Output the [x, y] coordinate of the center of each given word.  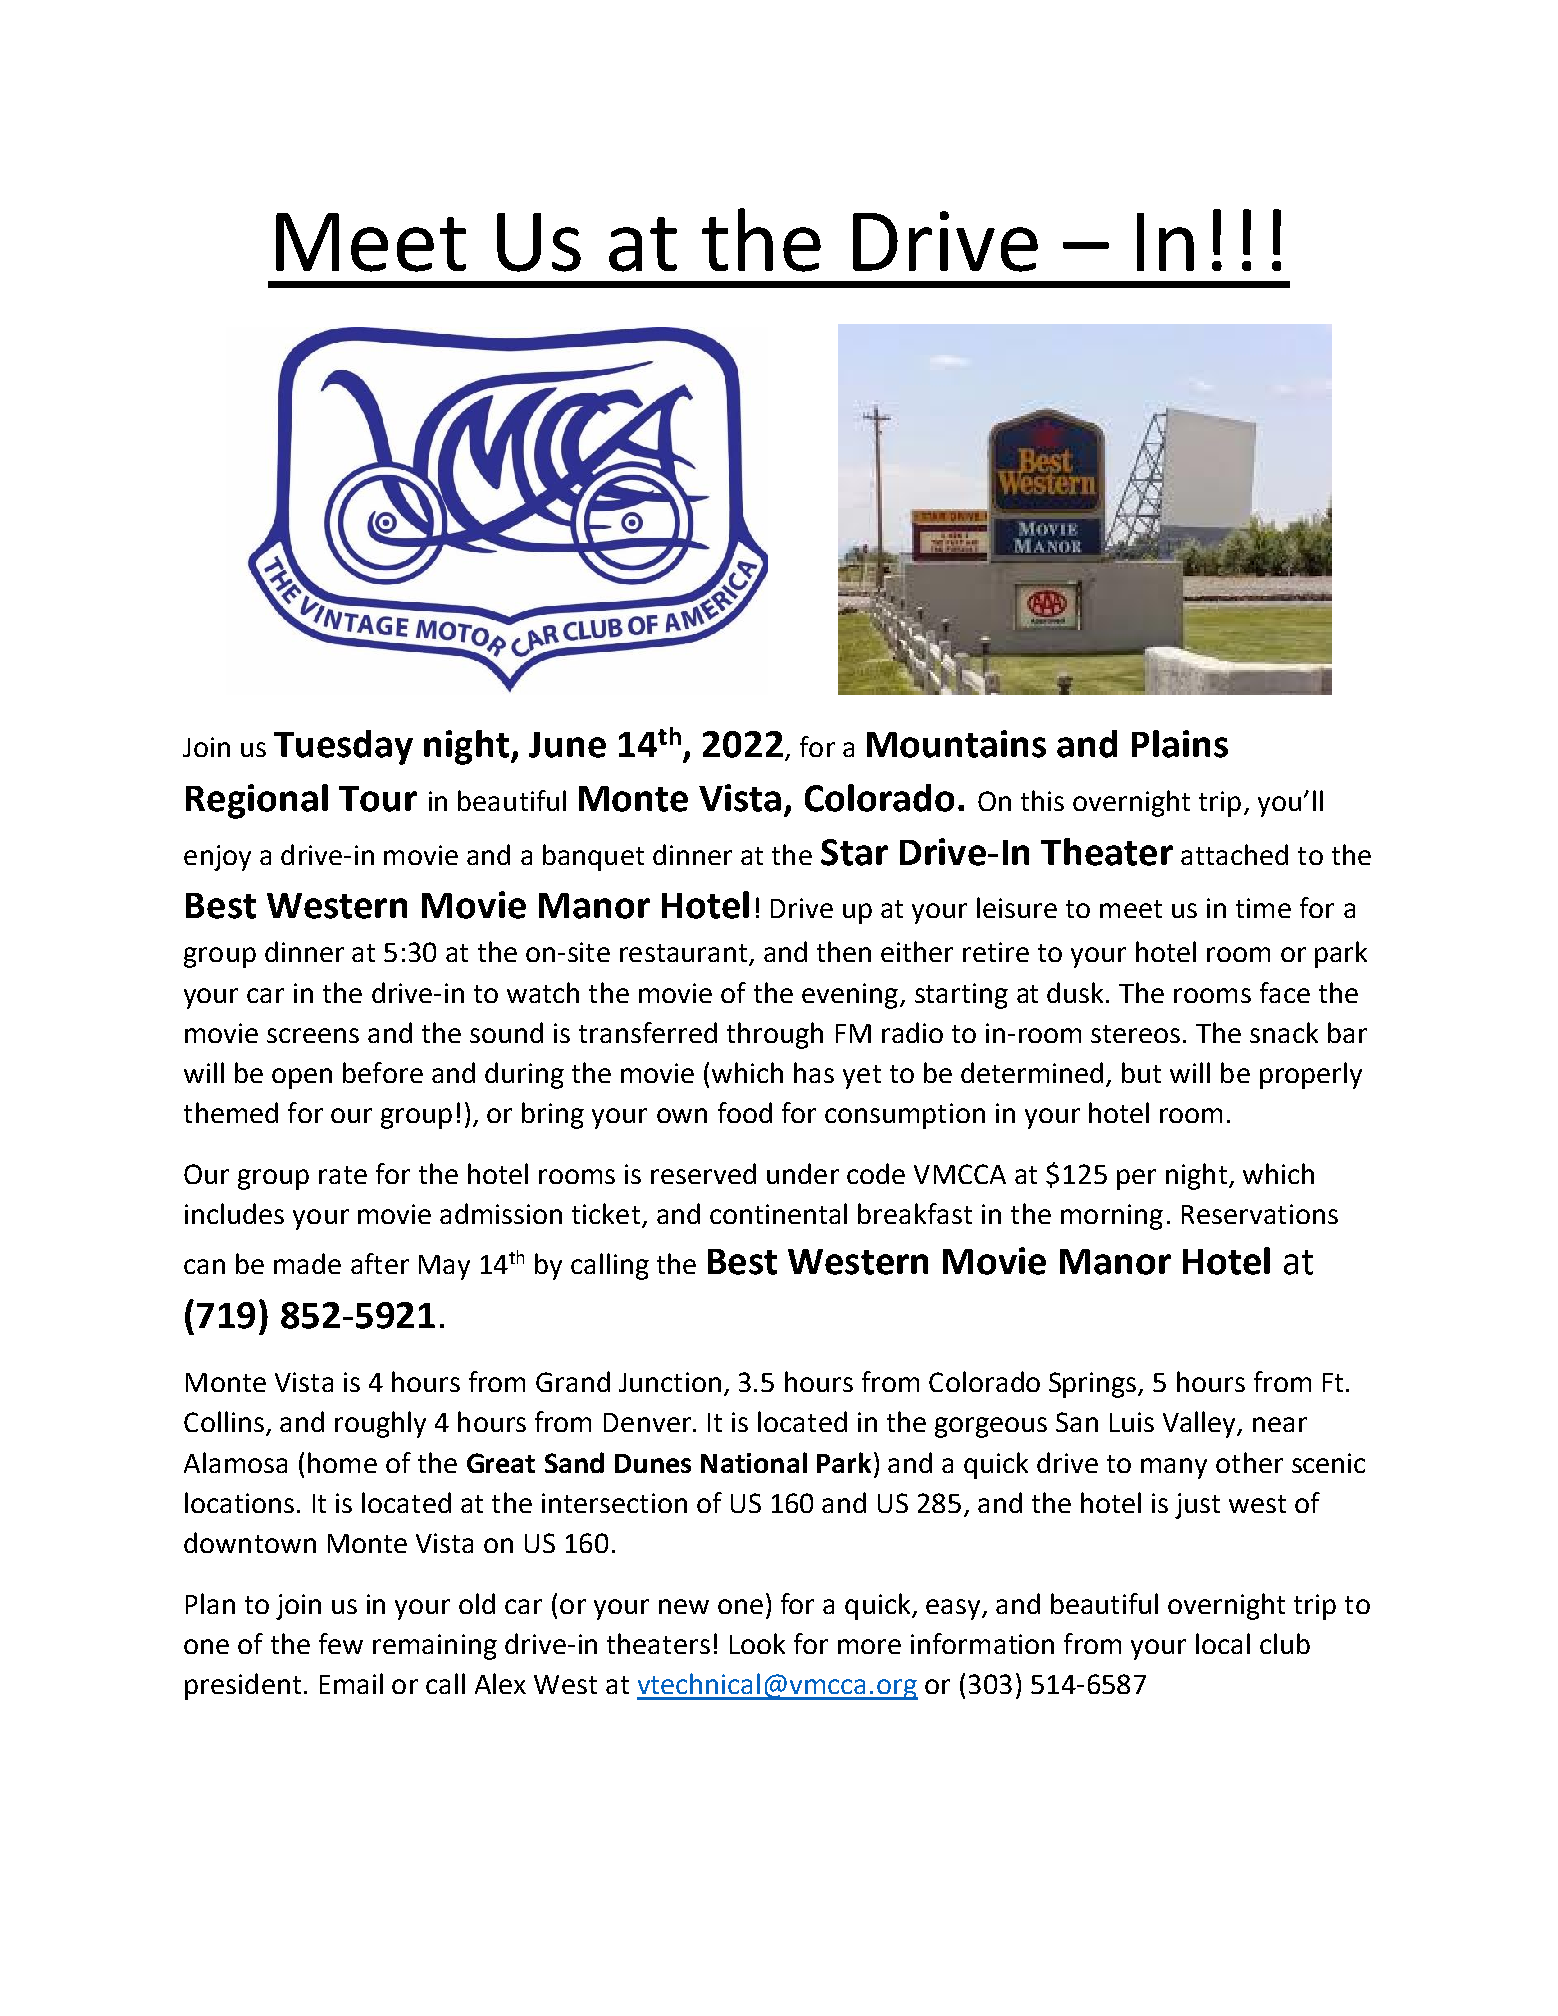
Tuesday [343, 747]
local [1223, 1643]
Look [757, 1643]
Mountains [956, 744]
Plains [1180, 744]
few [341, 1643]
